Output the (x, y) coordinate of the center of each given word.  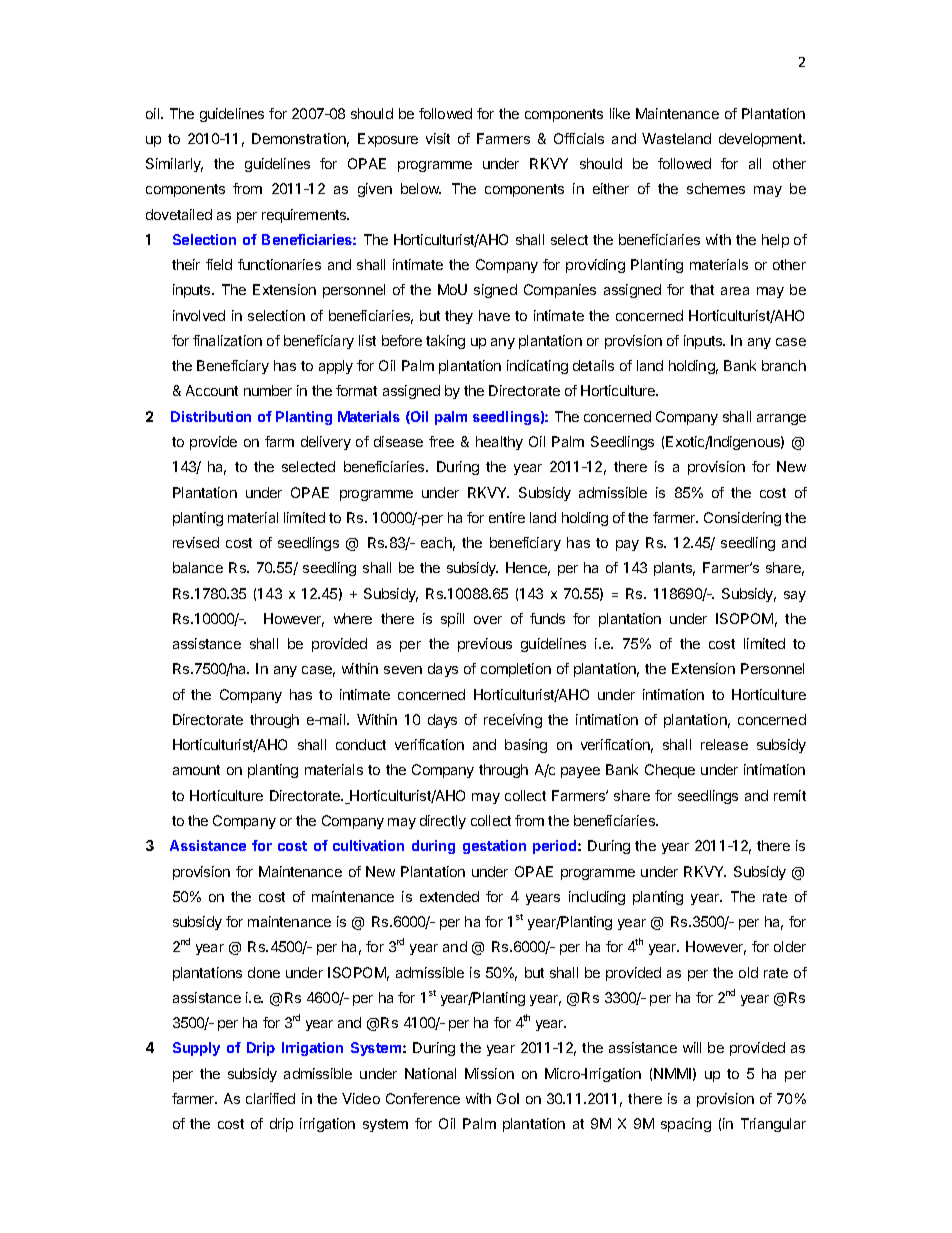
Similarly (174, 165)
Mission (489, 1073)
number (268, 390)
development (761, 140)
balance (198, 567)
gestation (494, 847)
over (488, 620)
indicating (537, 367)
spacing (686, 1125)
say (795, 596)
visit (438, 138)
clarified (270, 1098)
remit (790, 795)
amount (196, 770)
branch (784, 365)
